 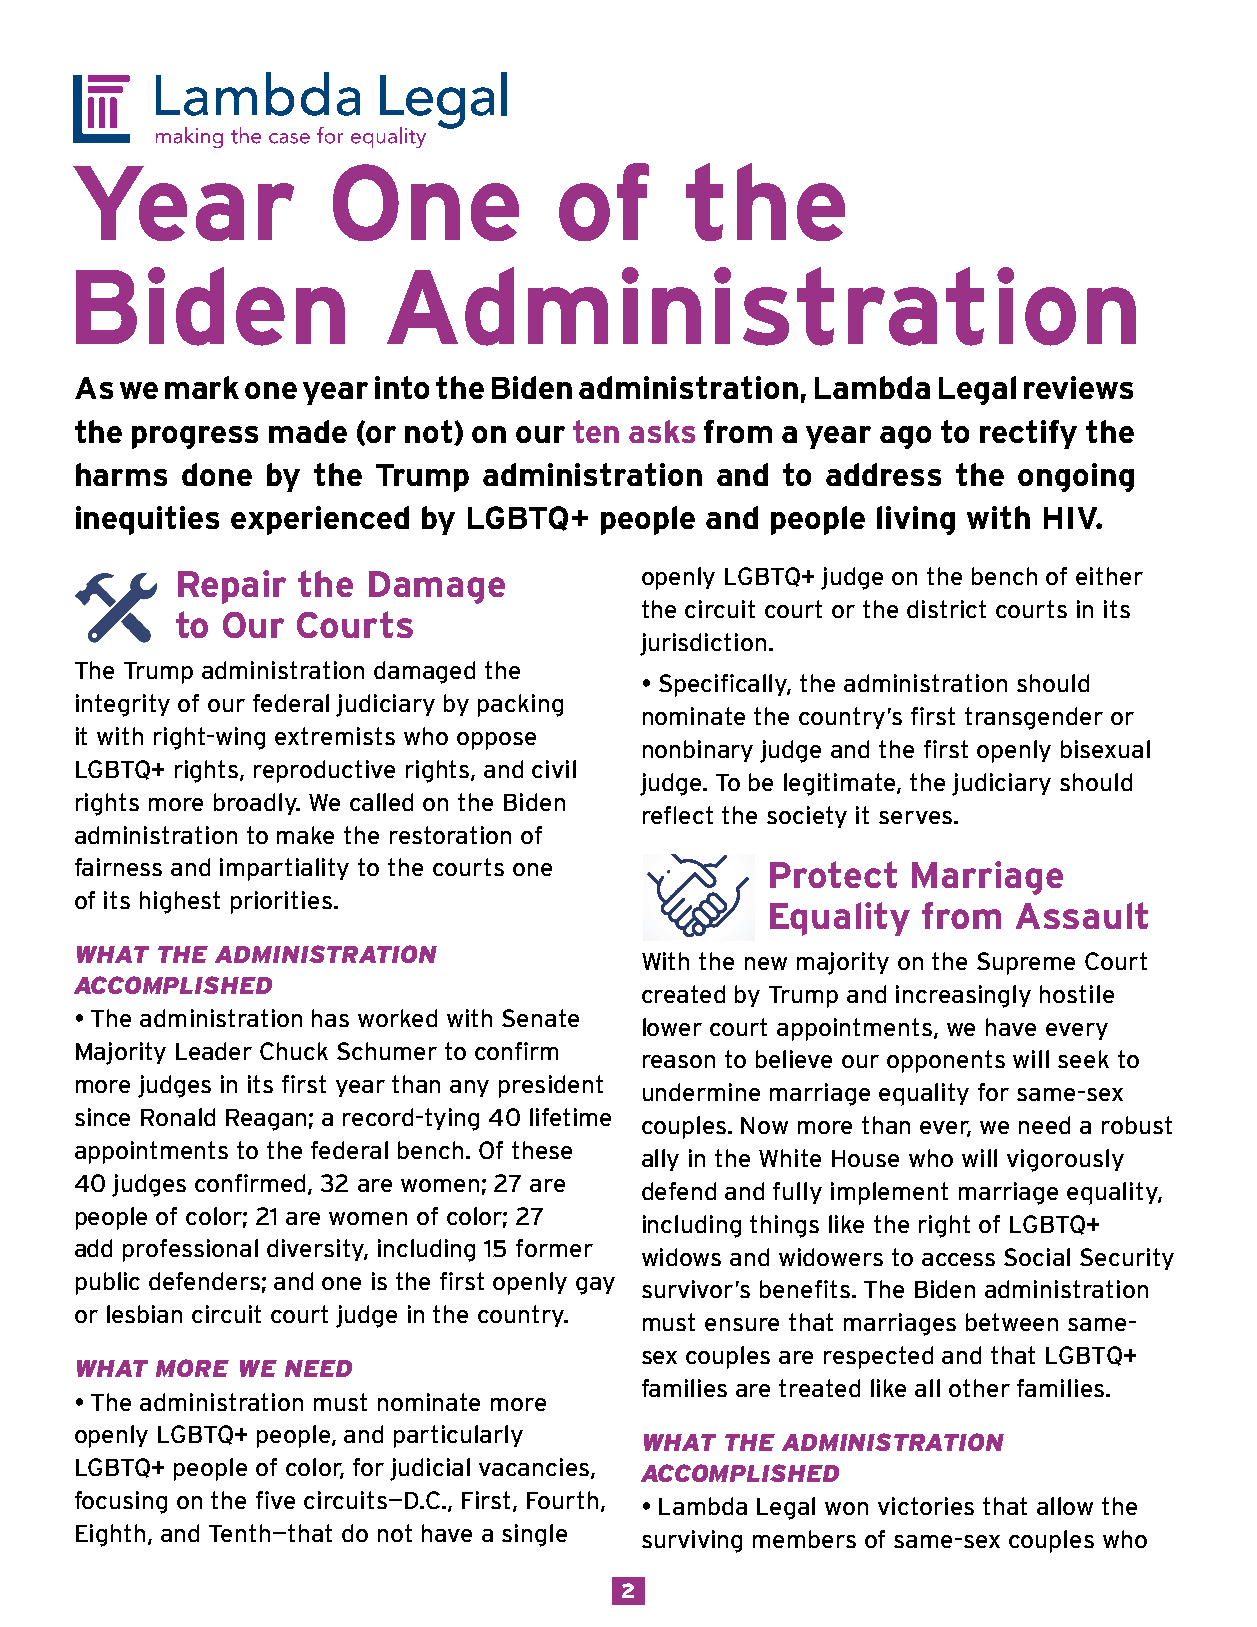 I want to click on district, so click(x=946, y=609).
